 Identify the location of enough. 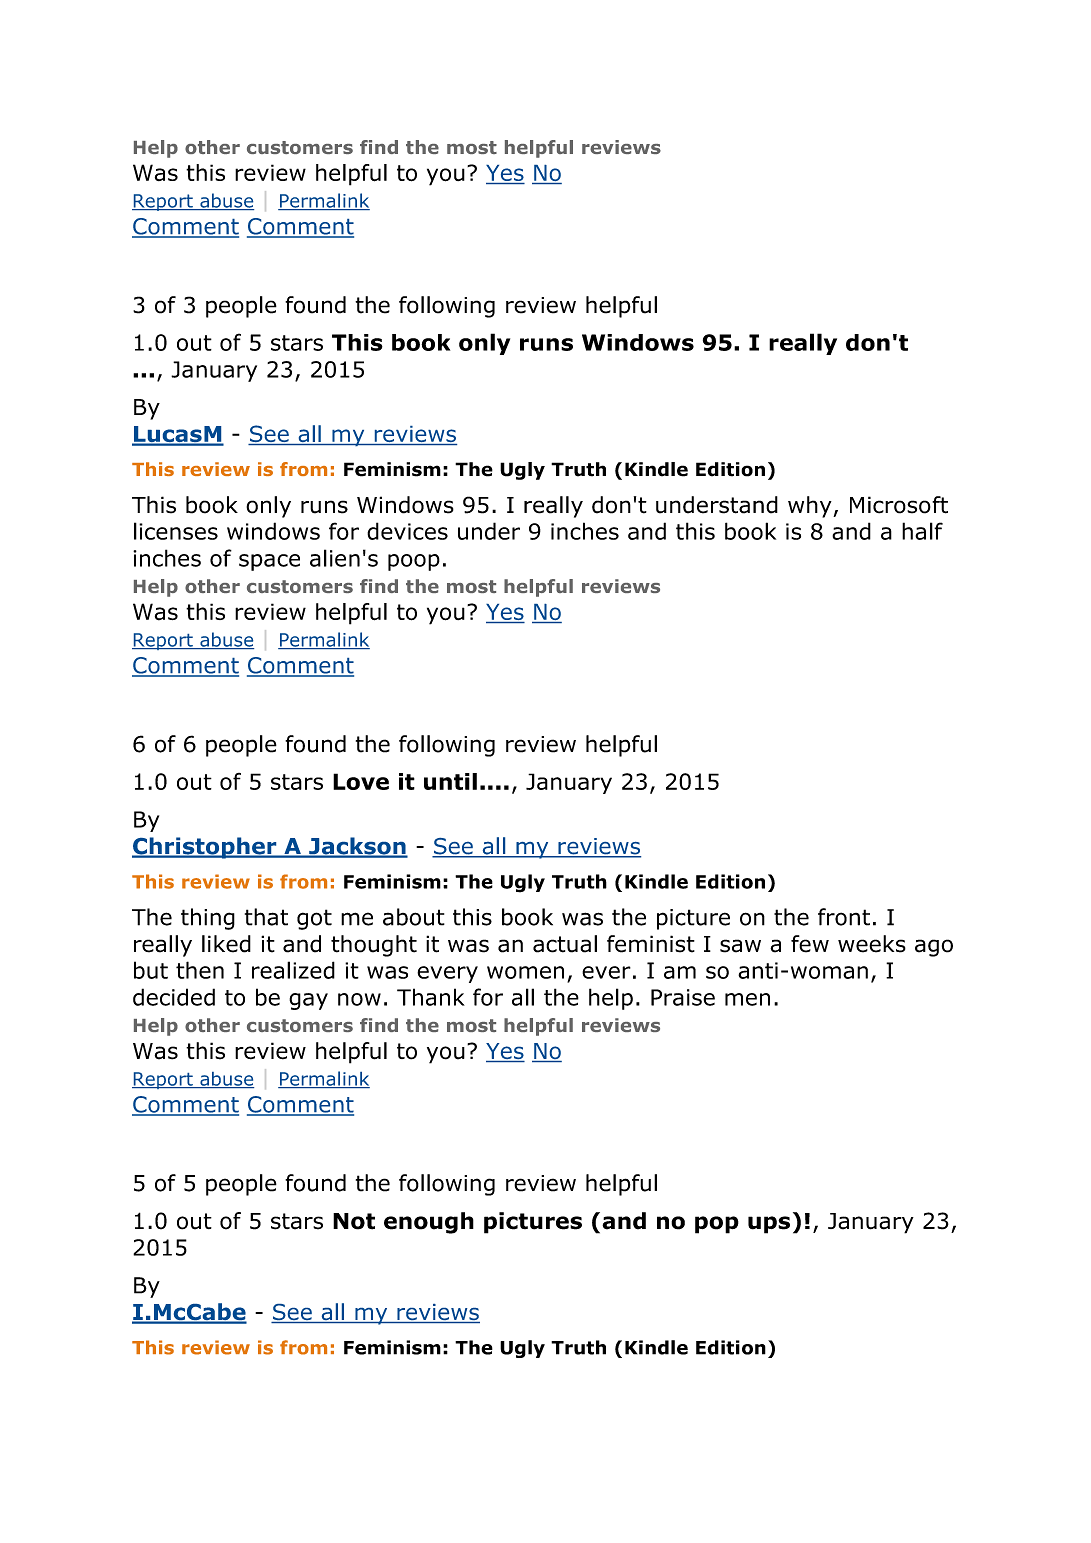
(429, 1223).
